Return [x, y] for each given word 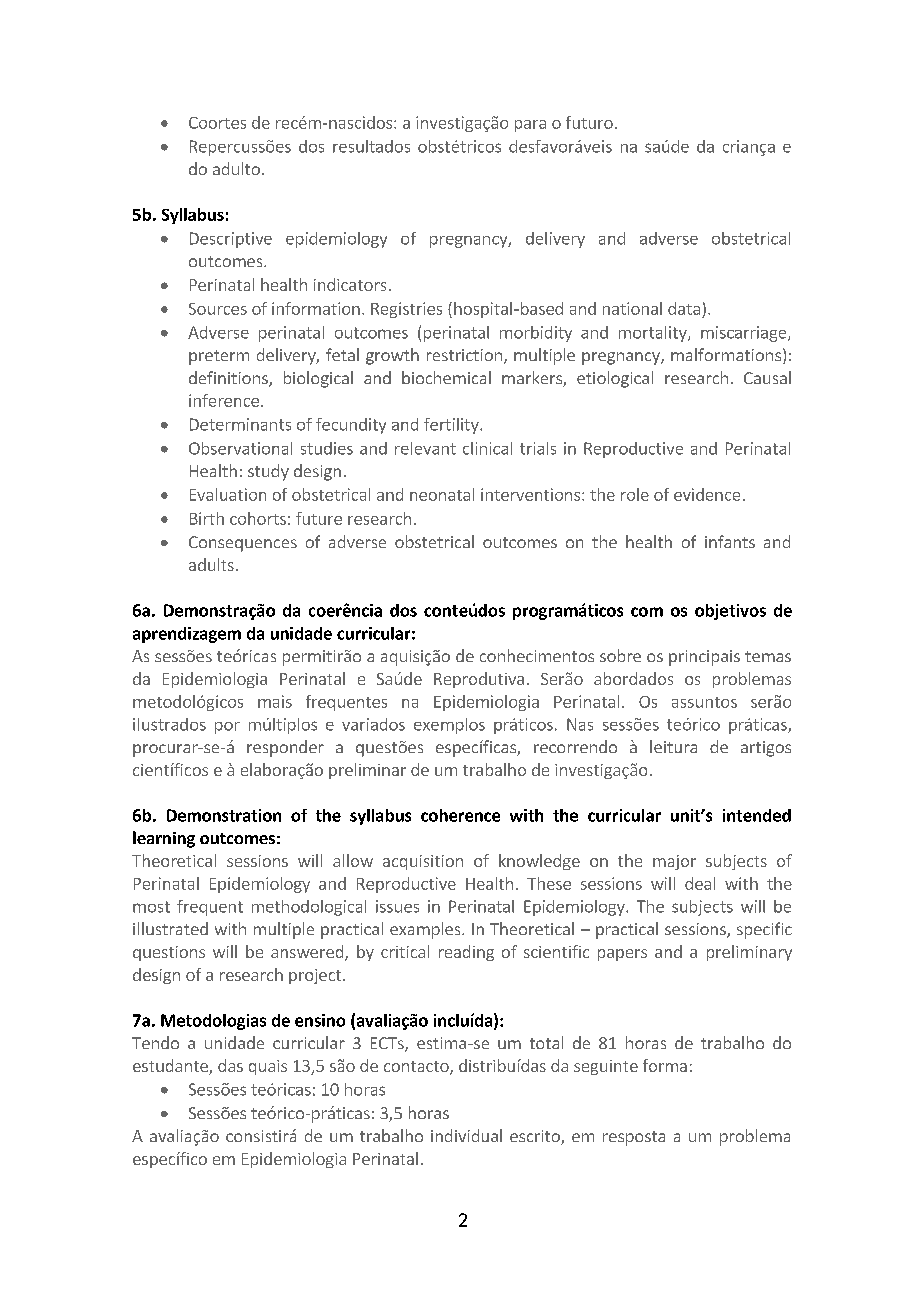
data [684, 308]
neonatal [442, 494]
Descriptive [231, 240]
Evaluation [228, 494]
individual [466, 1135]
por [227, 728]
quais [268, 1067]
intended [757, 815]
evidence [707, 494]
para [530, 126]
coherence [460, 815]
